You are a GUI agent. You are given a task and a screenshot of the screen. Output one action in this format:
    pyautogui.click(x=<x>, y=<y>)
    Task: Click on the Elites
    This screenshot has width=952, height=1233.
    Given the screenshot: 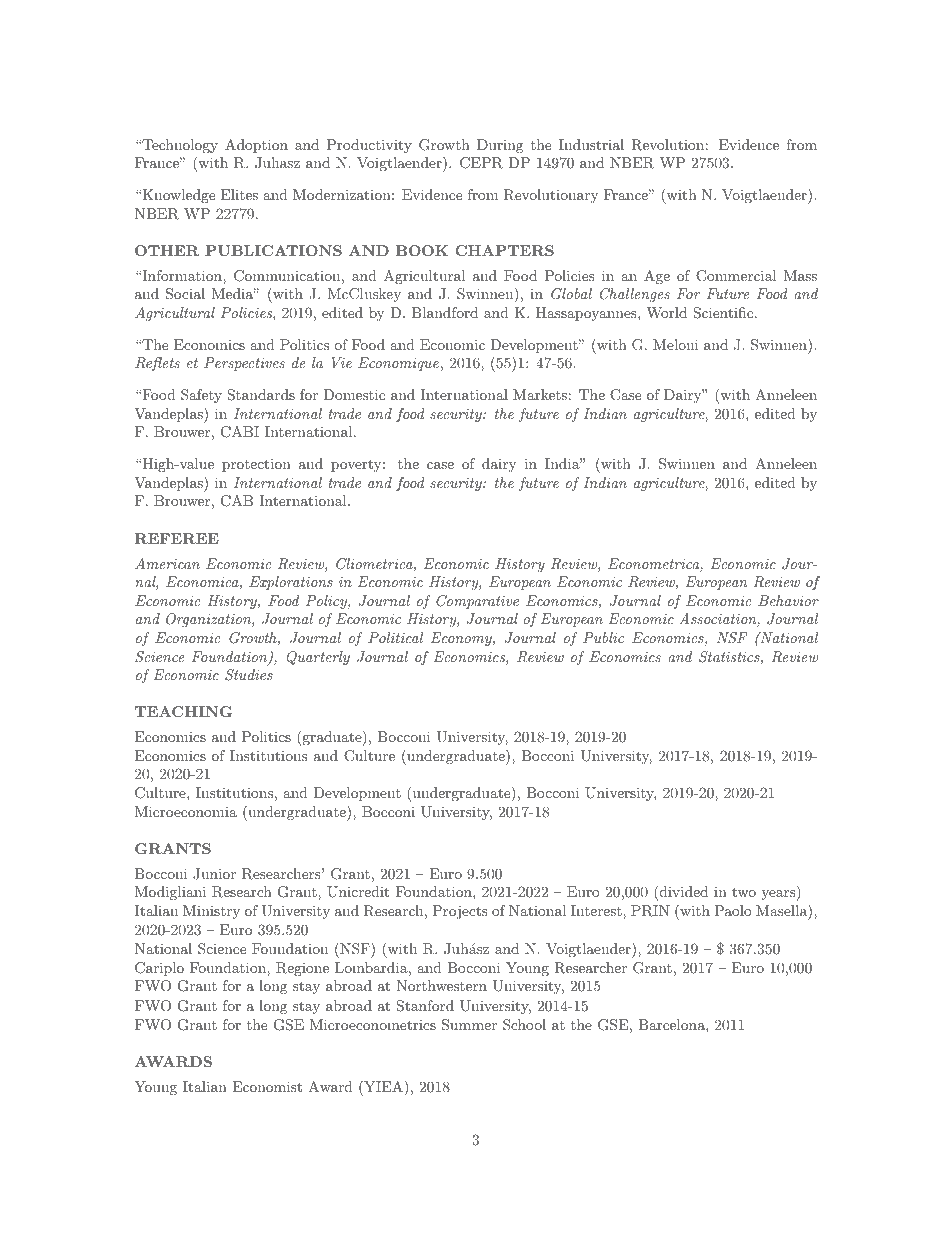 What is the action you would take?
    pyautogui.click(x=239, y=194)
